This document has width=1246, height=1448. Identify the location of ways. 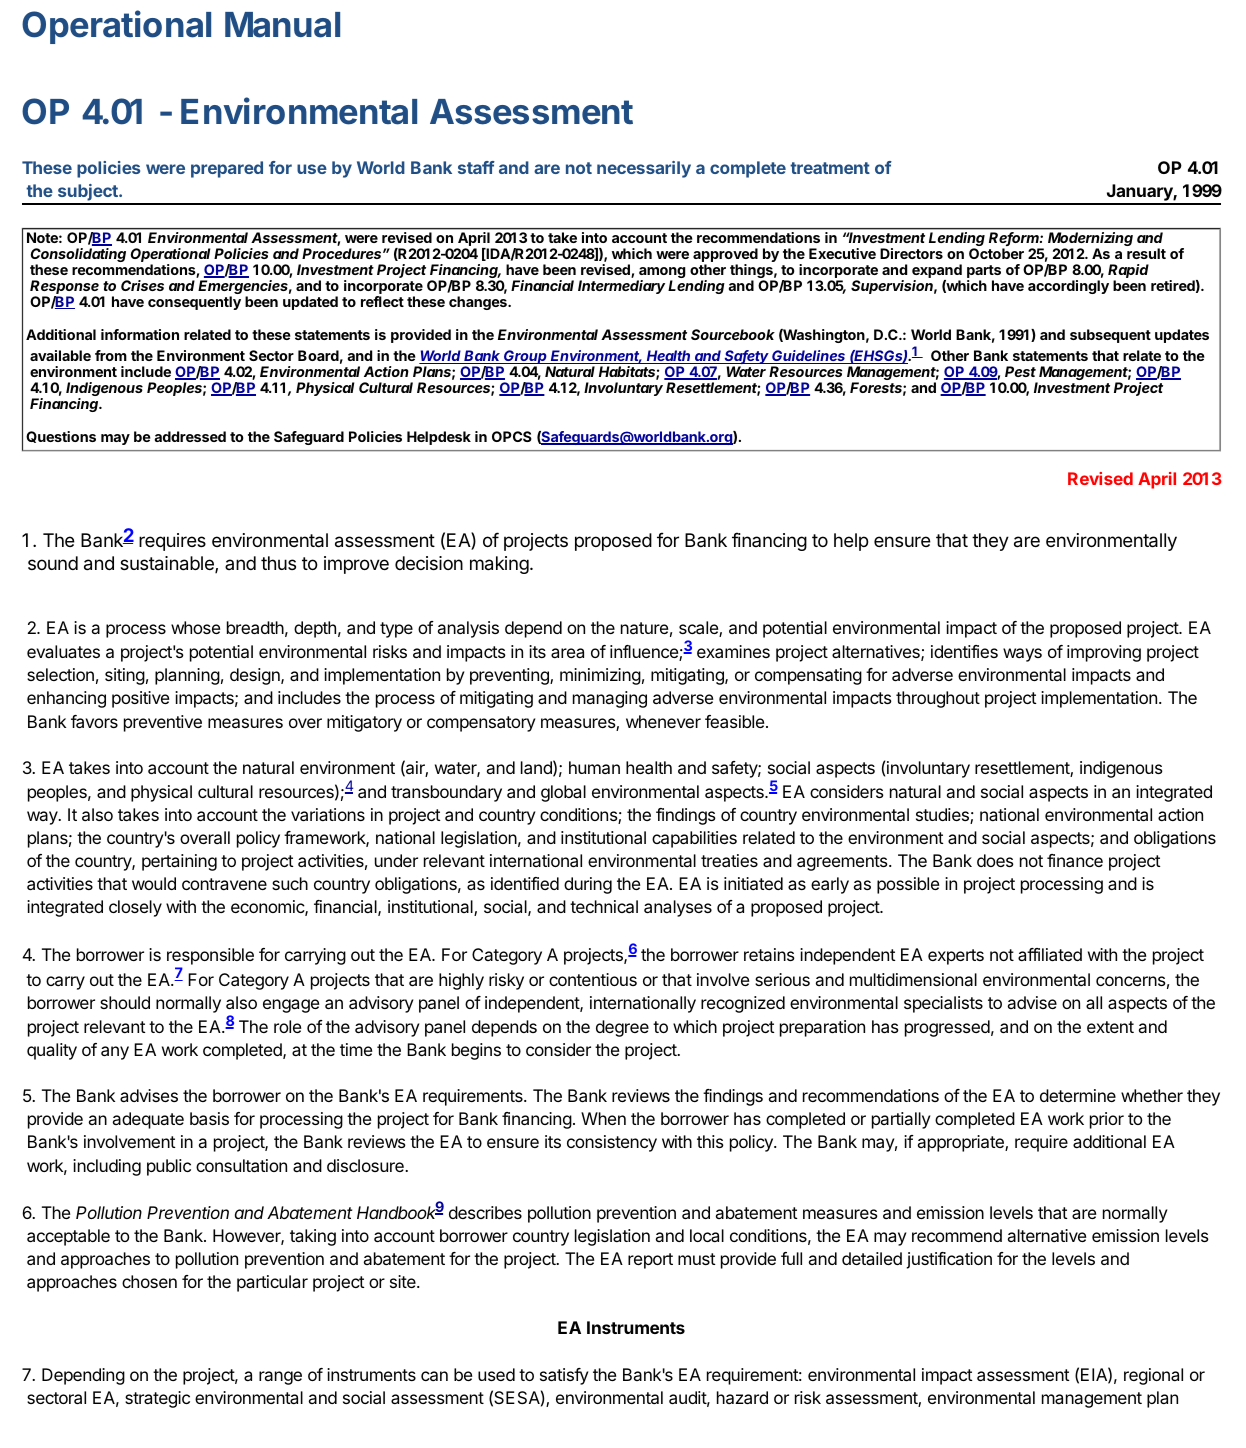
(1022, 655).
